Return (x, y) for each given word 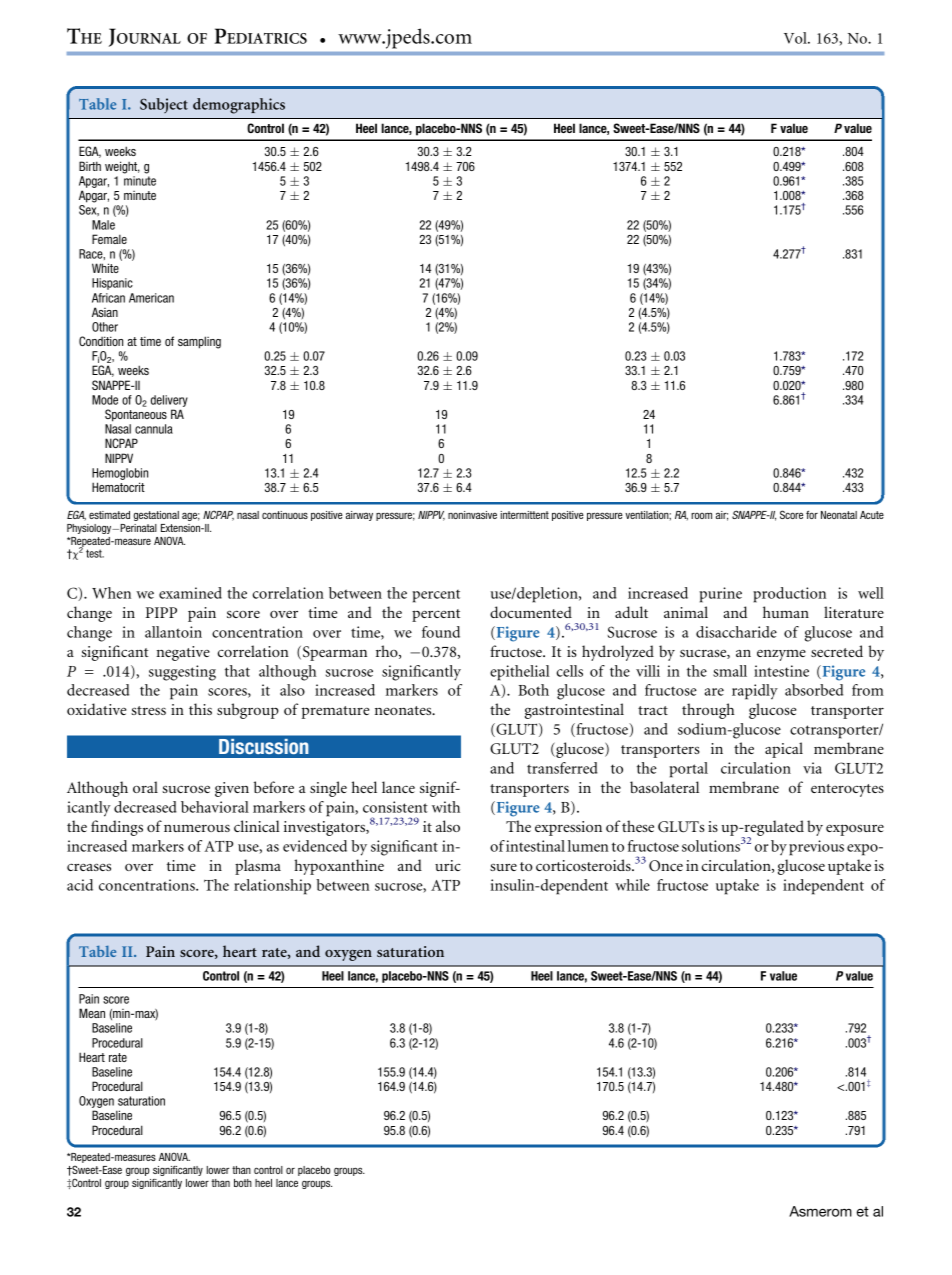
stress (148, 710)
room (701, 515)
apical (784, 750)
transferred (562, 768)
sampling (199, 342)
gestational (156, 516)
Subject (164, 105)
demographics (239, 106)
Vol (796, 38)
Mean (92, 1013)
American (151, 298)
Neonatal (839, 515)
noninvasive (472, 515)
